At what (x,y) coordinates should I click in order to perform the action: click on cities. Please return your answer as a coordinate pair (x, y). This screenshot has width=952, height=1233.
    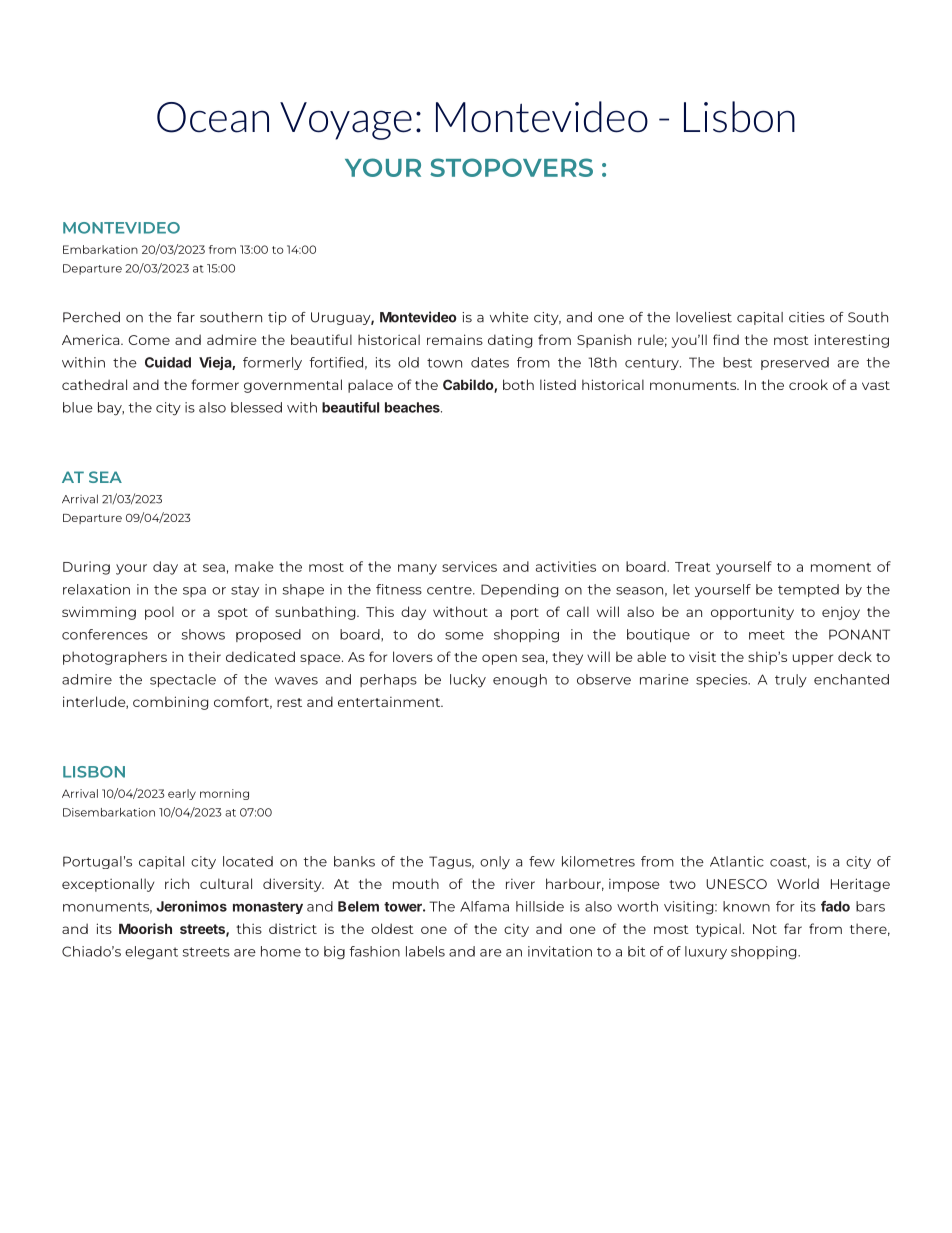
    Looking at the image, I should click on (807, 317).
